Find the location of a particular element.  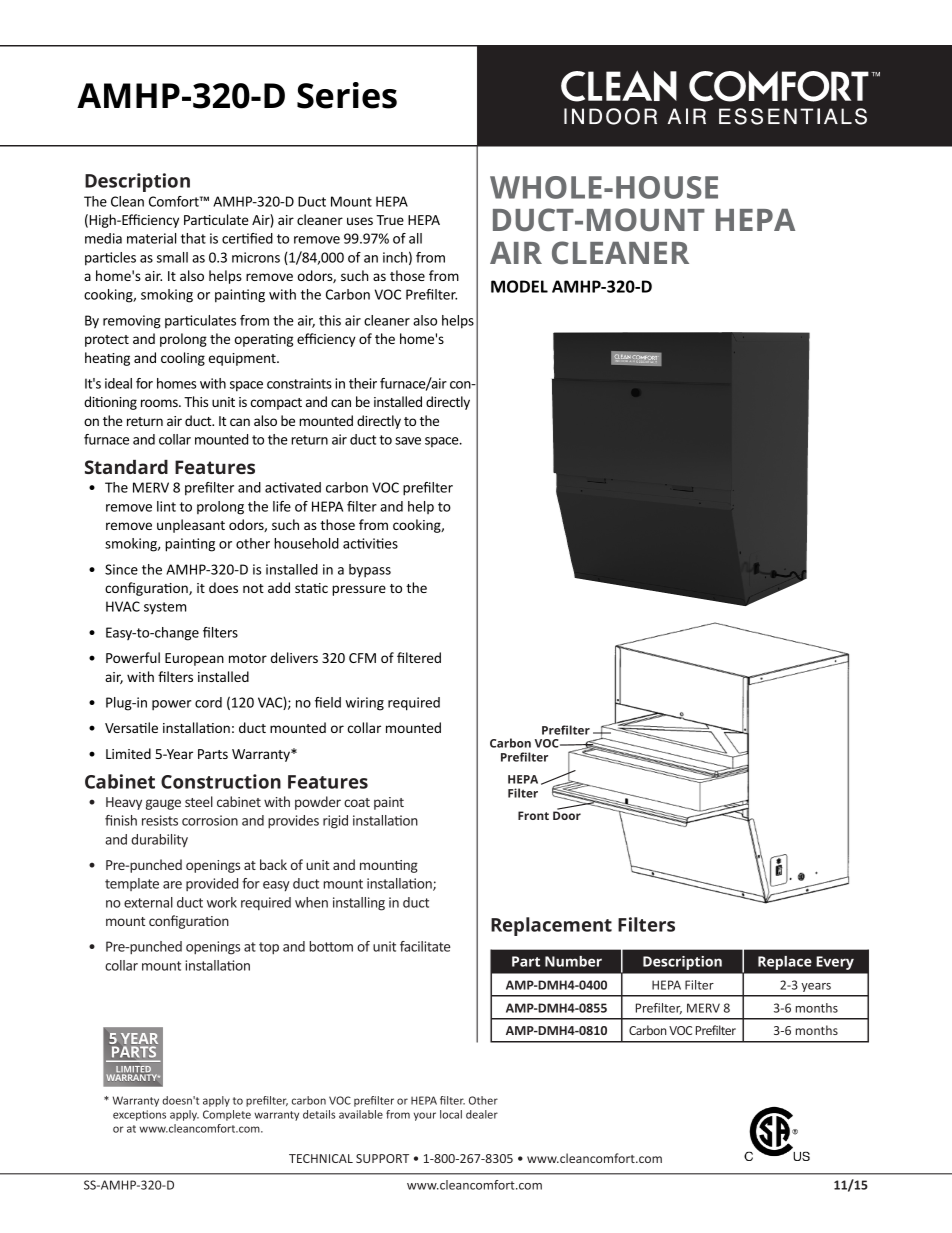

Door is located at coordinates (567, 814).
